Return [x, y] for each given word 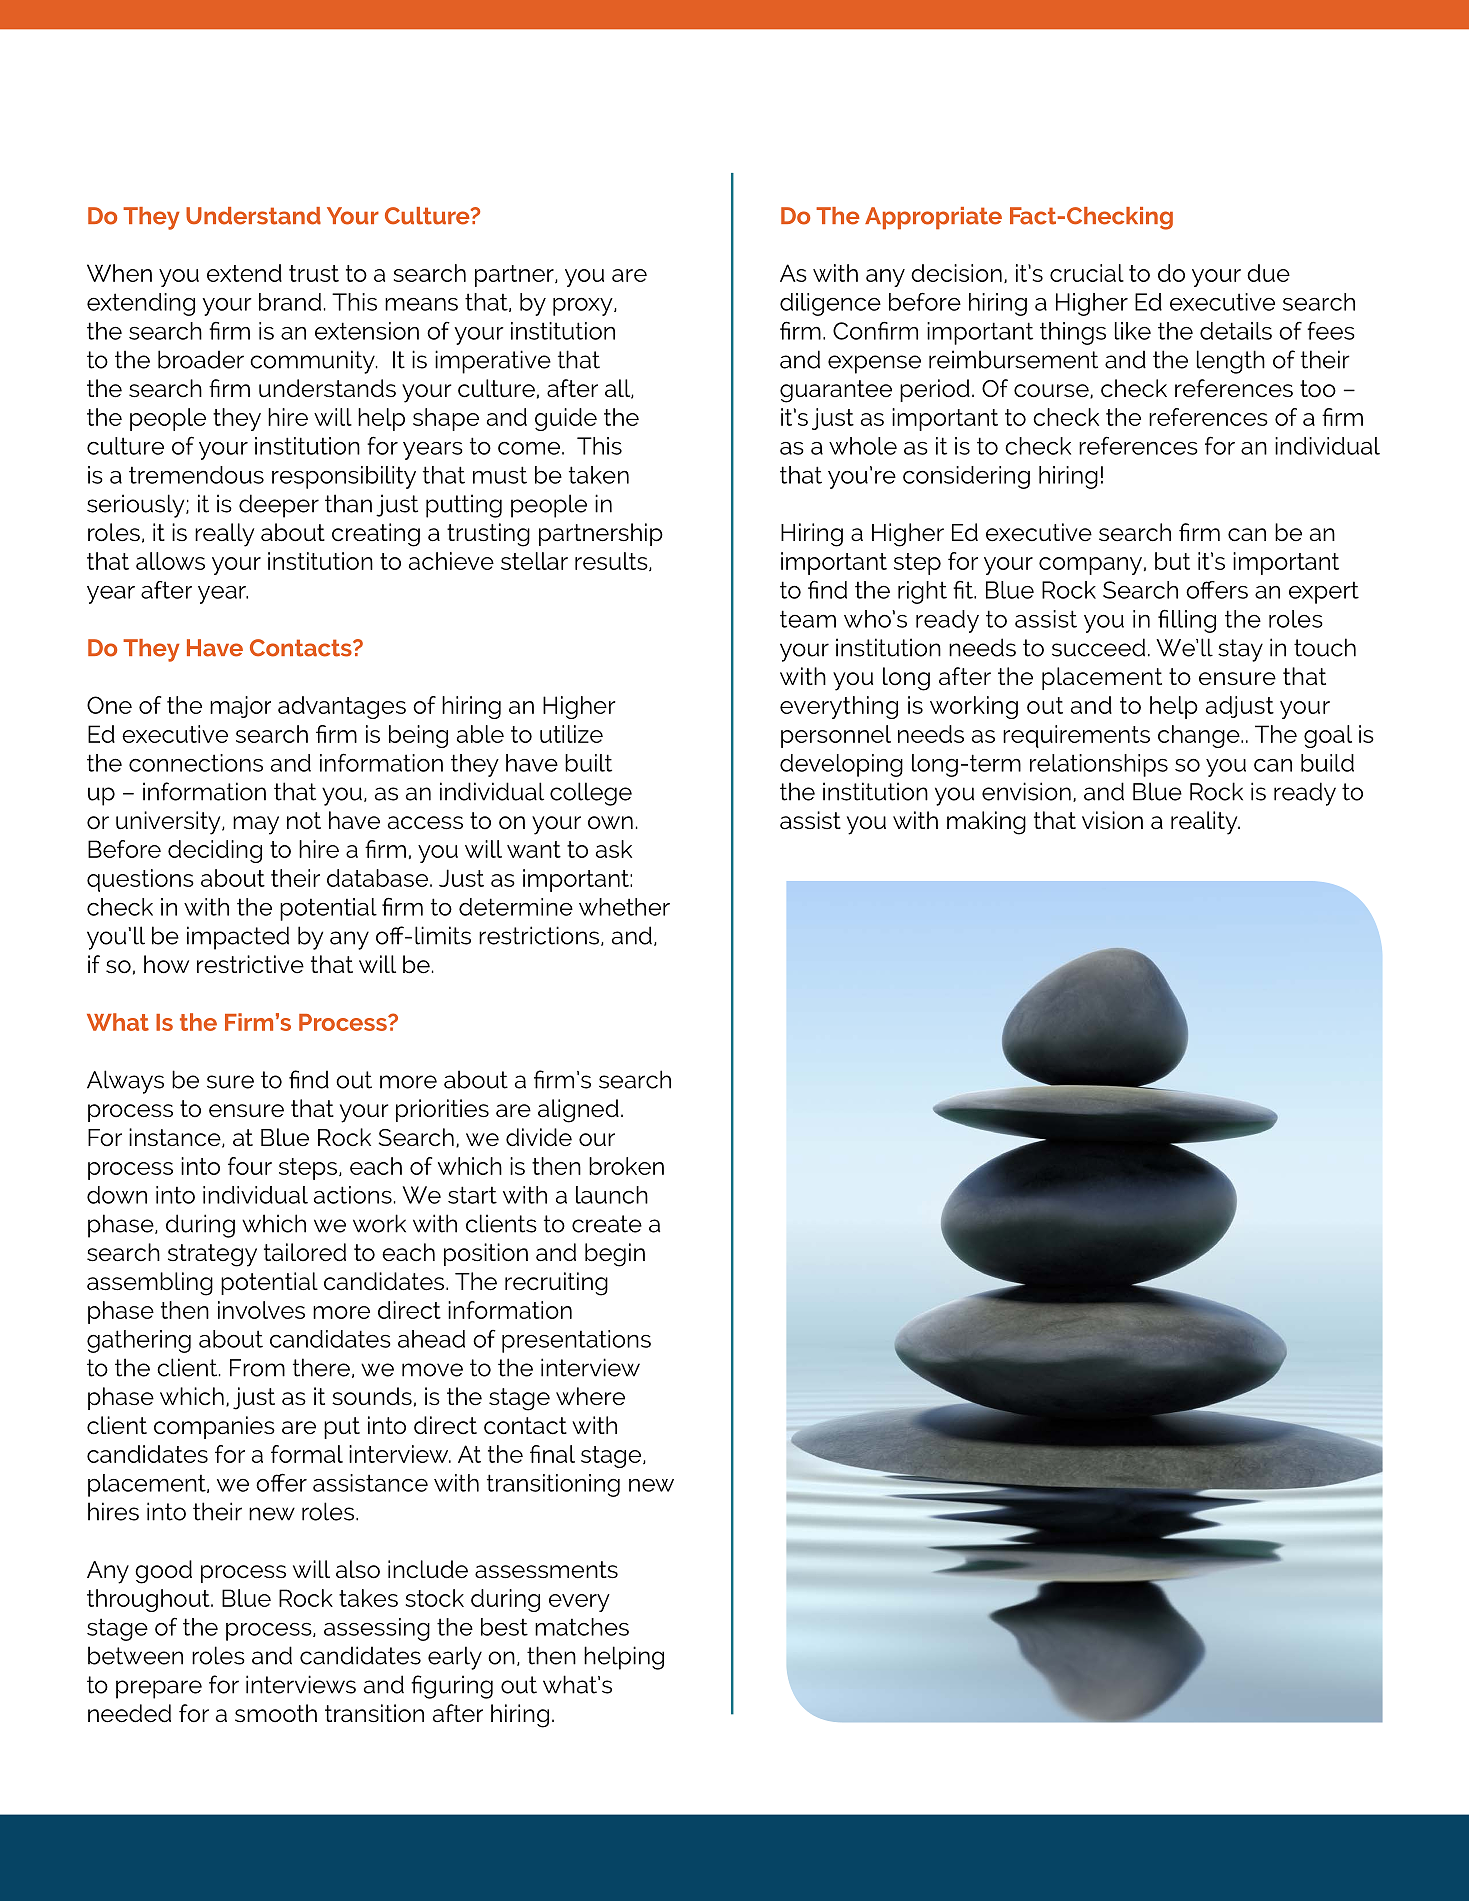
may [256, 825]
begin [615, 1255]
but [1172, 561]
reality [1205, 823]
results [612, 561]
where [590, 1396]
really [224, 535]
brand [290, 302]
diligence [830, 304]
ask [614, 849]
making [986, 823]
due [1268, 273]
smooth [276, 1713]
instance [176, 1138]
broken [626, 1166]
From [257, 1368]
